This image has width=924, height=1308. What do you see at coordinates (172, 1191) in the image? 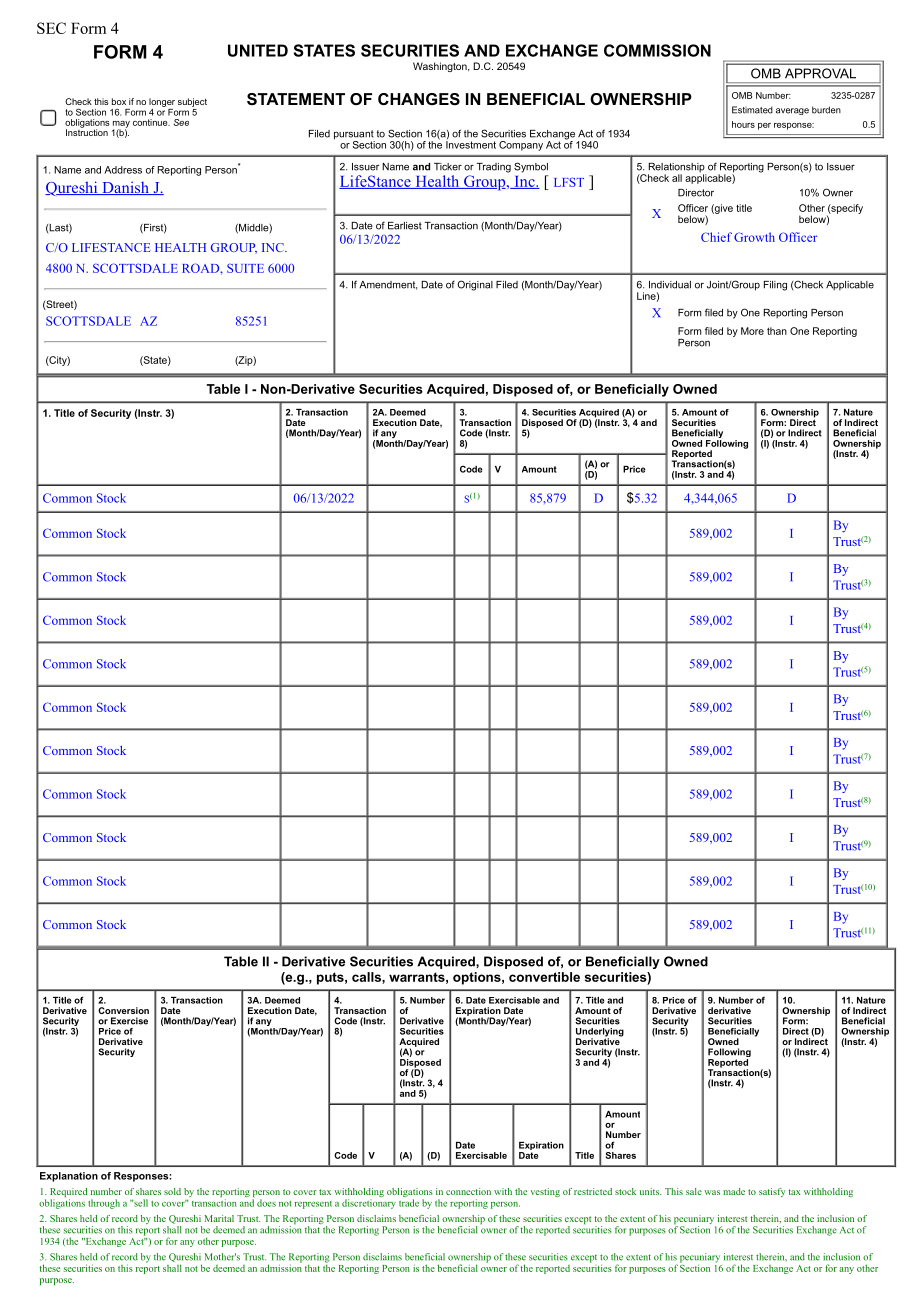
I see `sold` at bounding box center [172, 1191].
